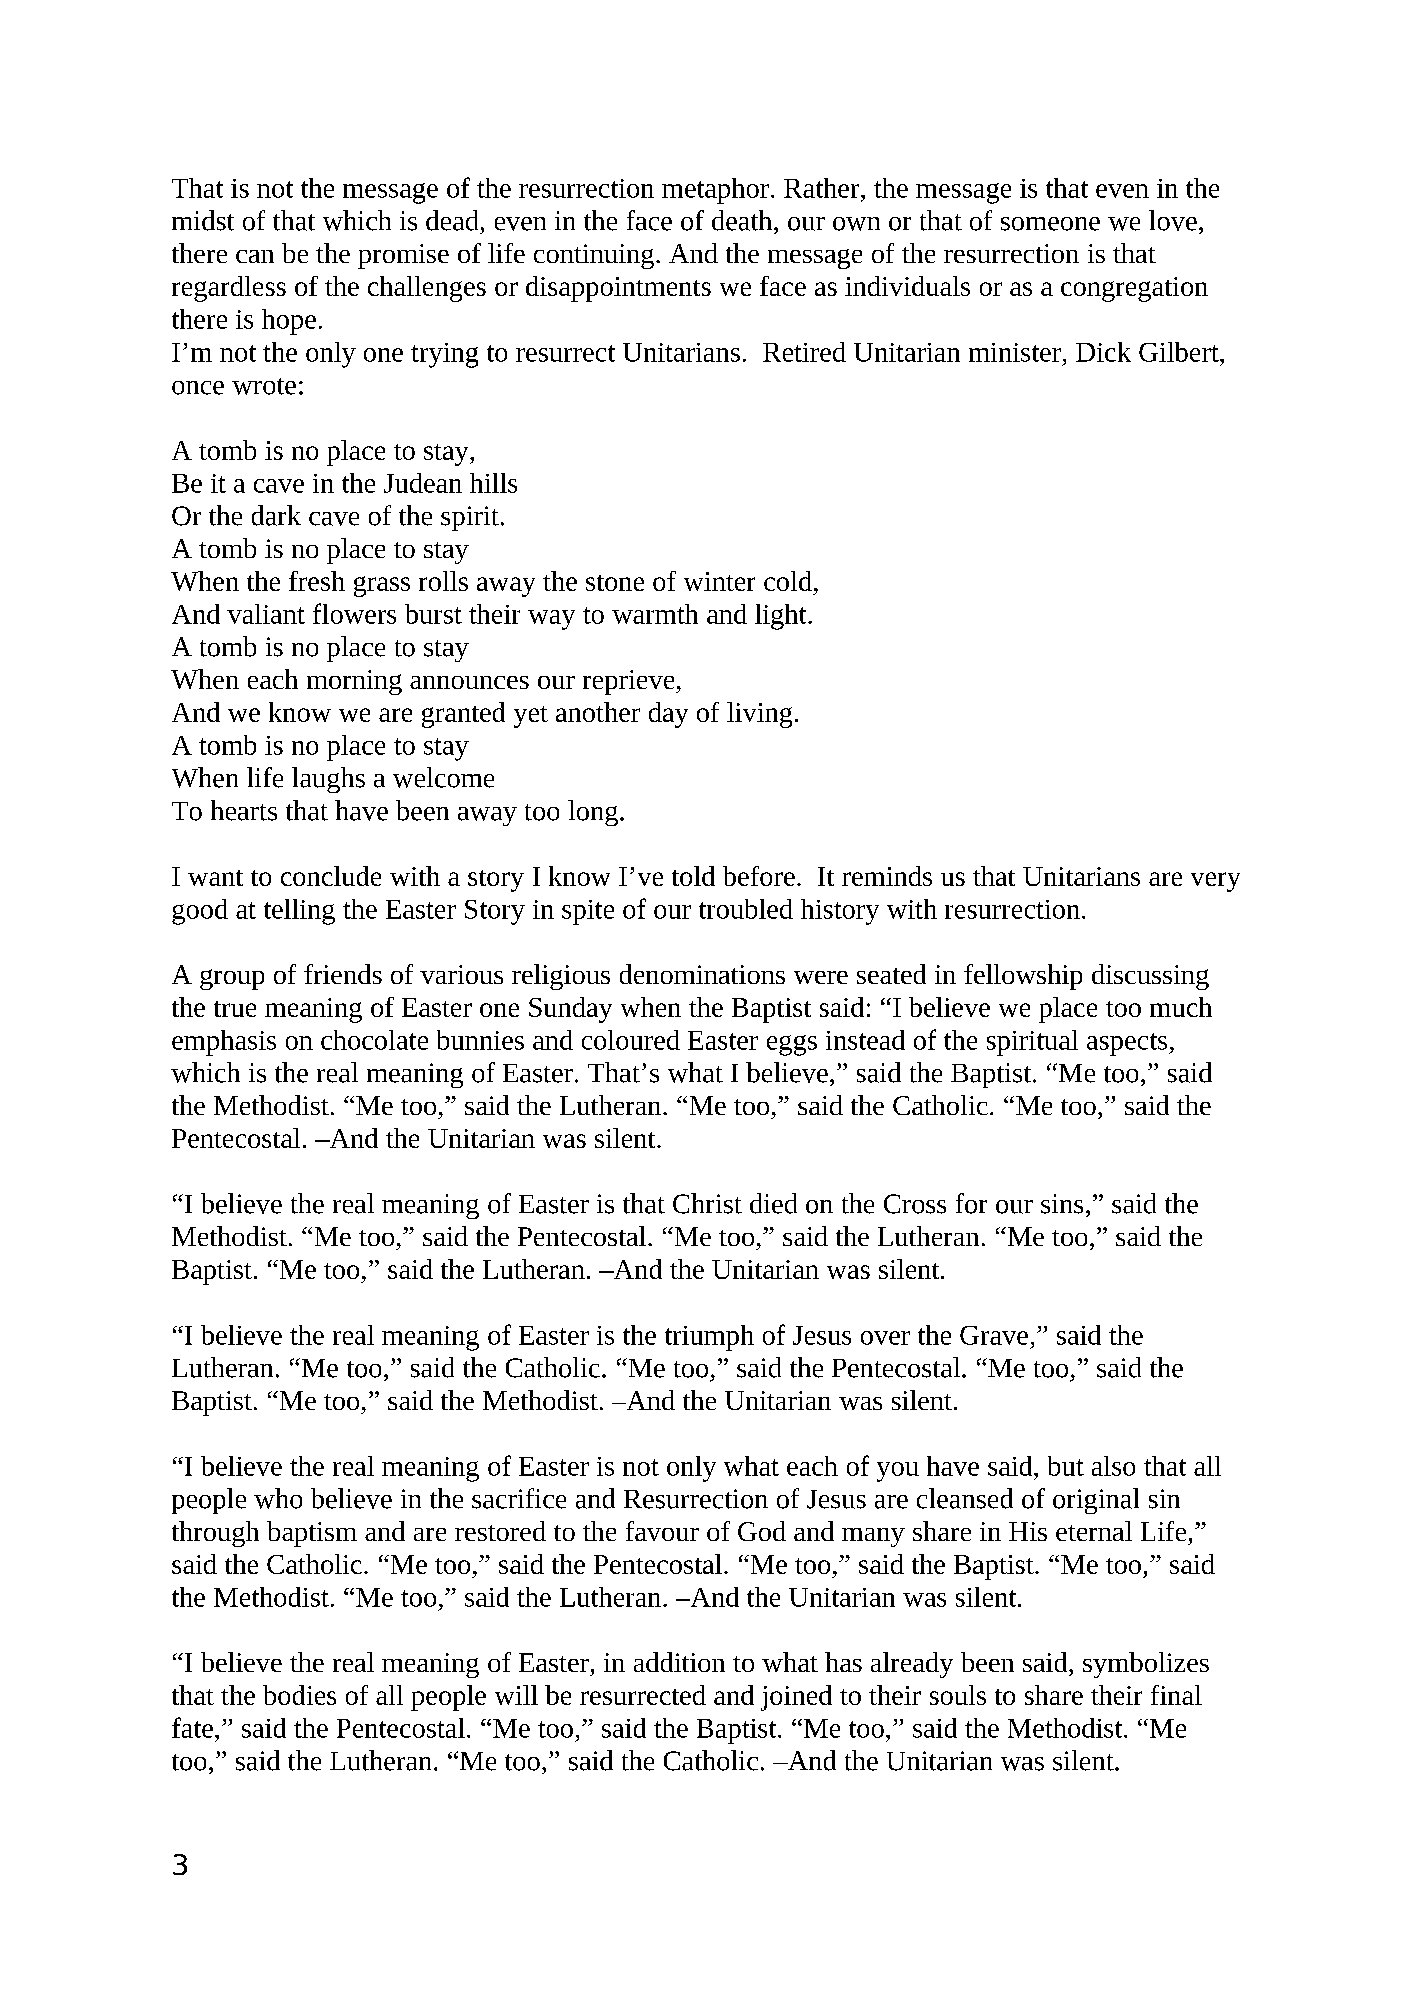 Image resolution: width=1414 pixels, height=1999 pixels. I want to click on denominations, so click(702, 974).
